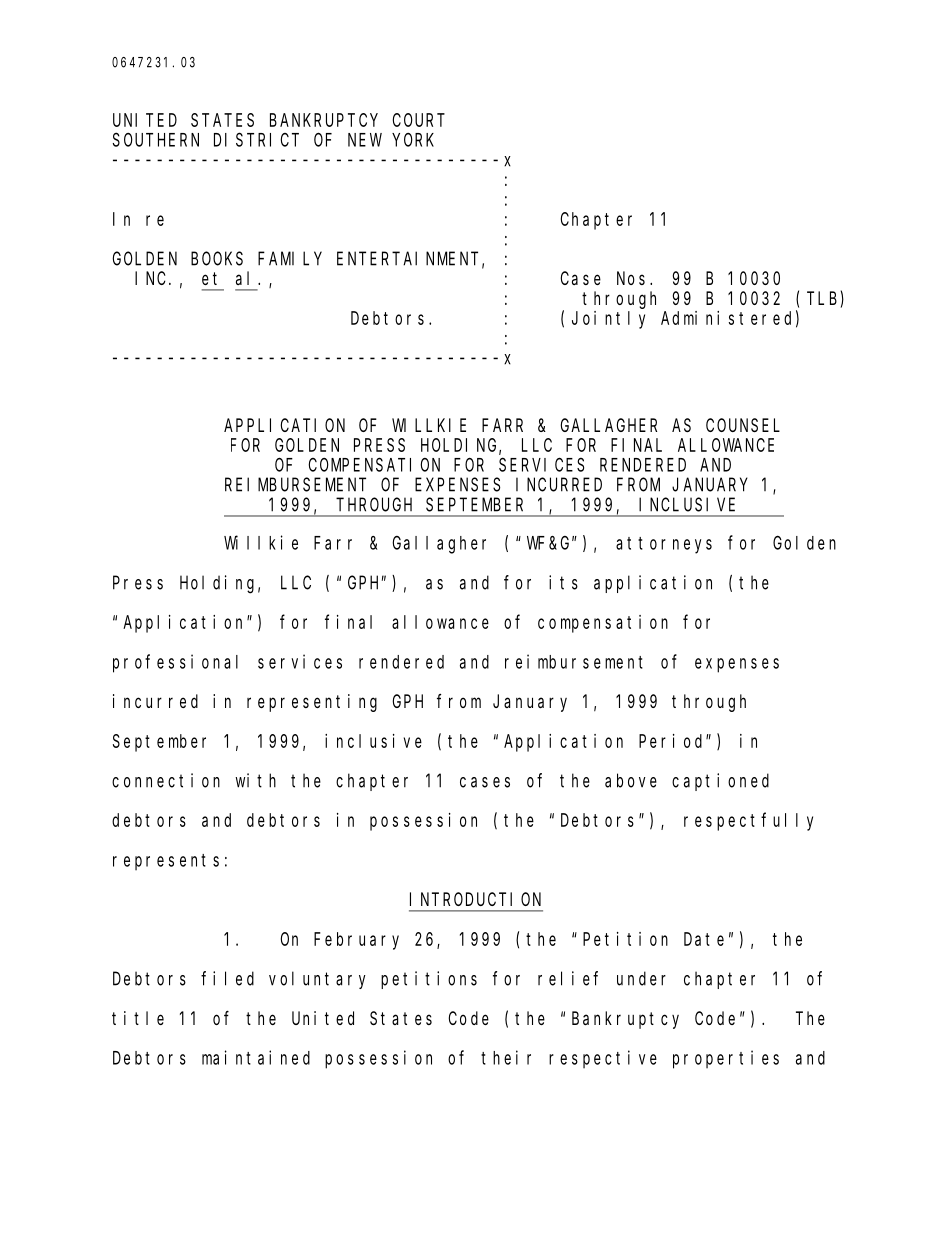 The height and width of the screenshot is (1233, 952). I want to click on above, so click(631, 780).
